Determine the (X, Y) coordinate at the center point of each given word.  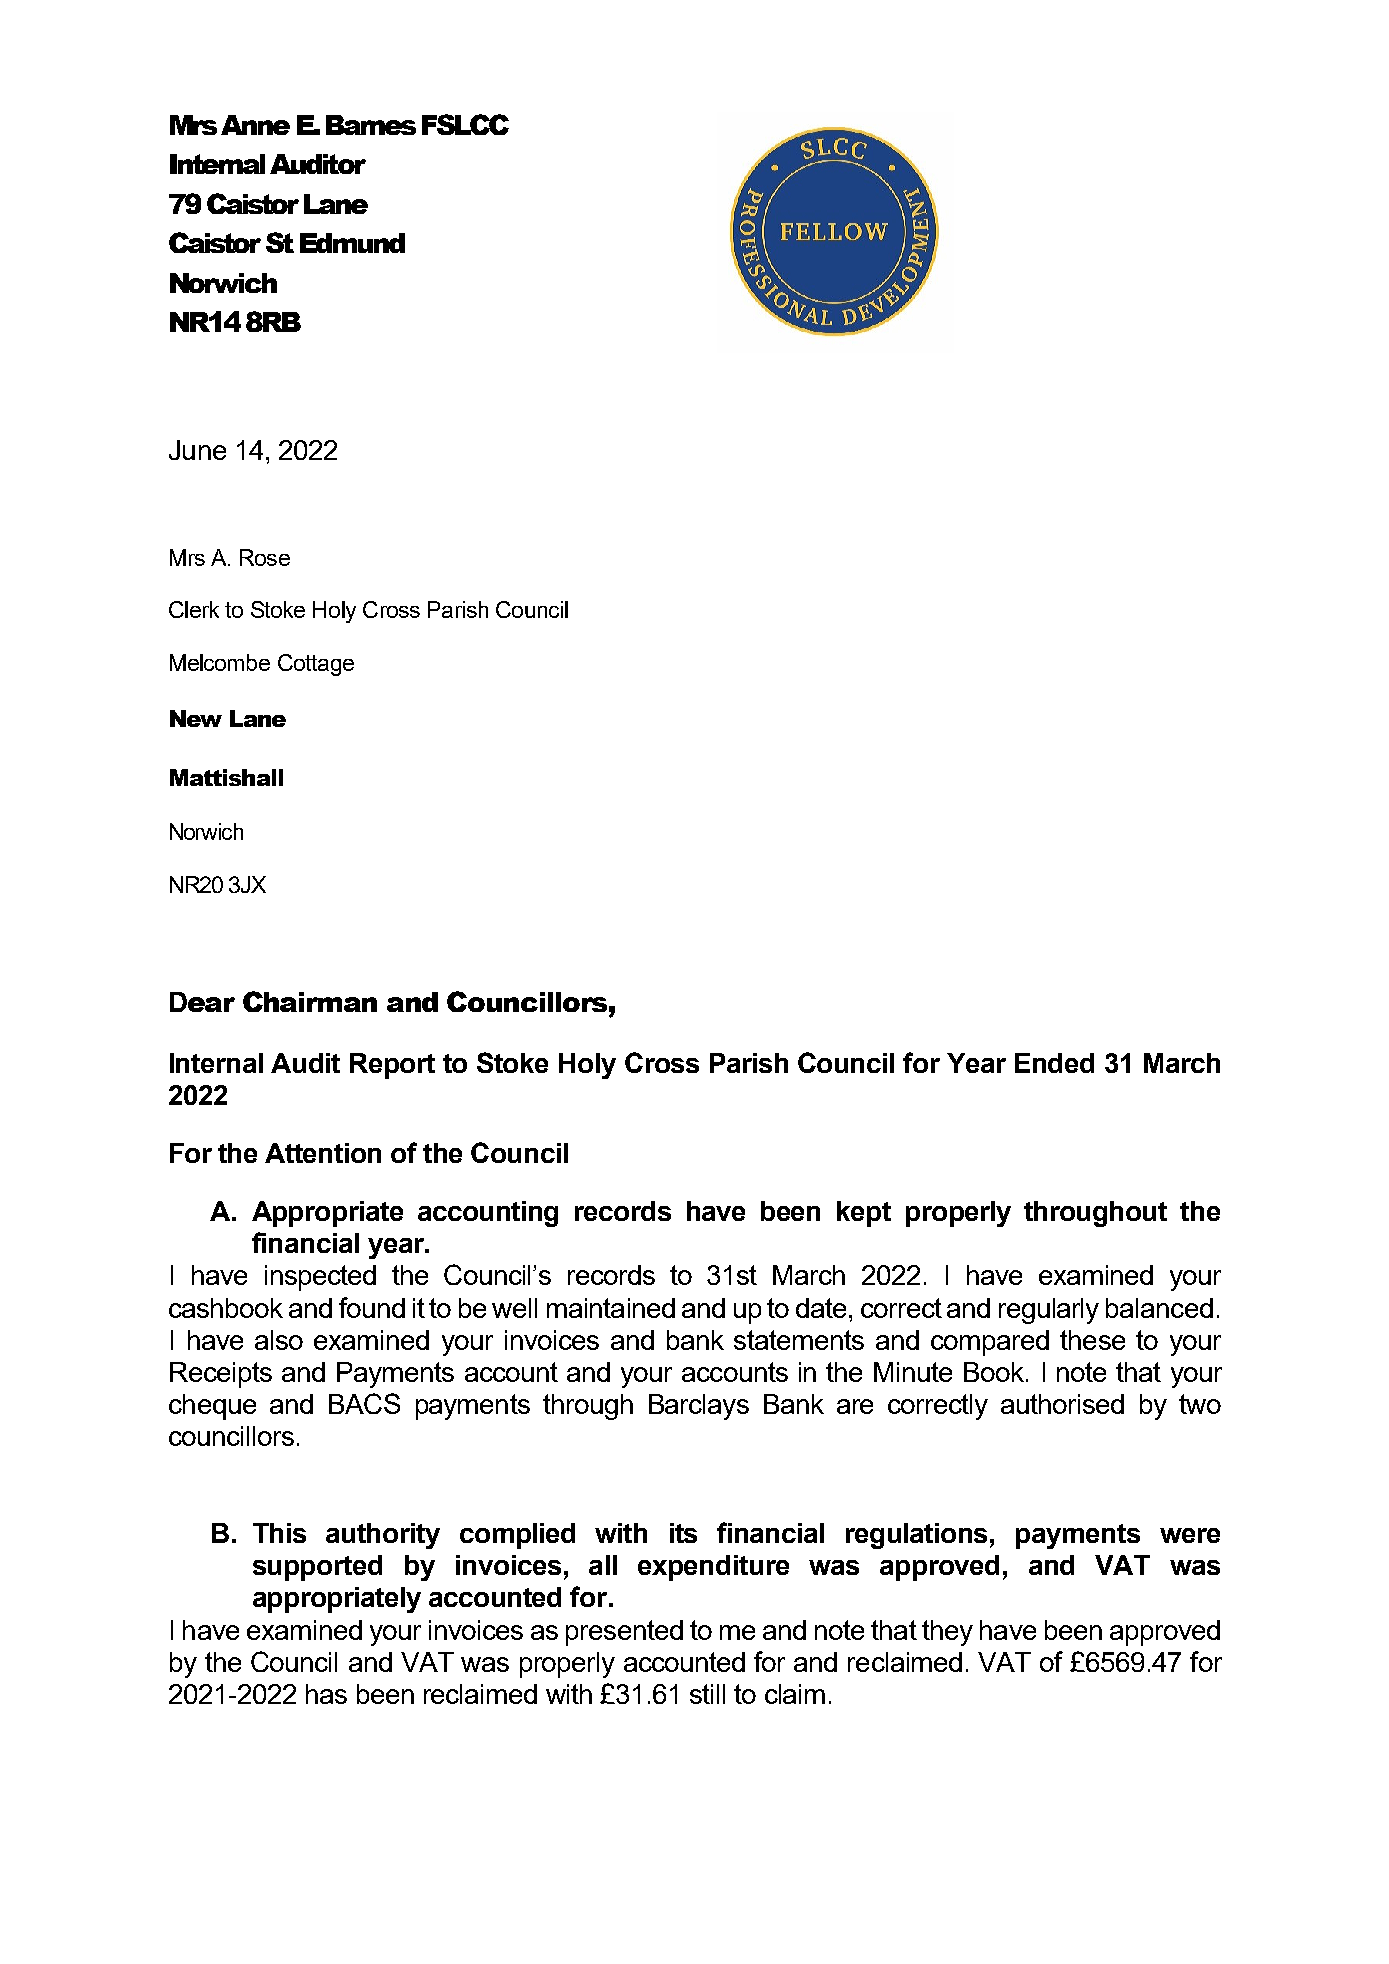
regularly (1049, 1311)
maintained (611, 1308)
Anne (255, 125)
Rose (265, 557)
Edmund (352, 243)
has (326, 1694)
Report (392, 1066)
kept (864, 1214)
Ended (1054, 1063)
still (707, 1694)
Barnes (371, 125)
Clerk (194, 609)
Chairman (310, 1001)
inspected (320, 1278)
